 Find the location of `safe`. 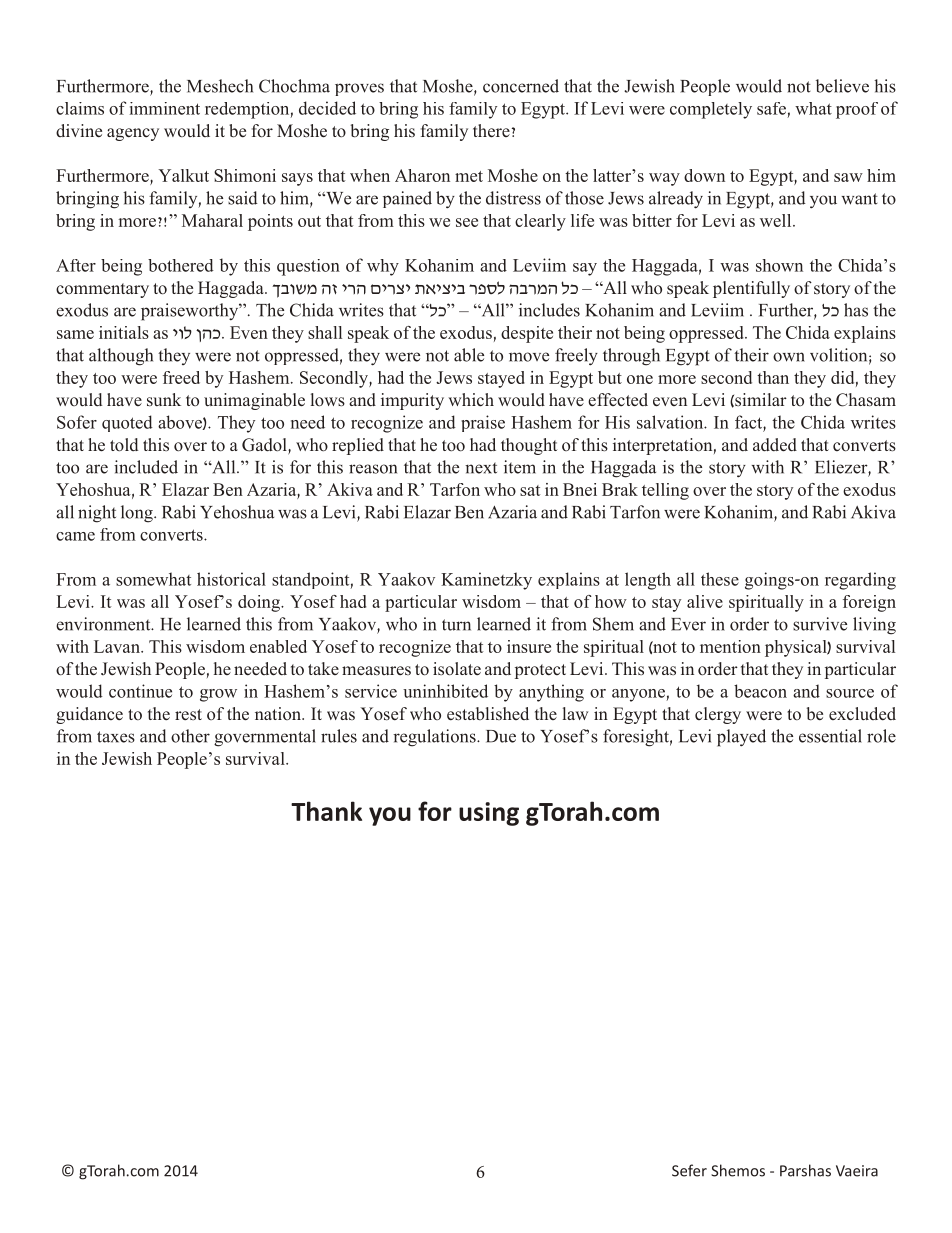

safe is located at coordinates (771, 108).
